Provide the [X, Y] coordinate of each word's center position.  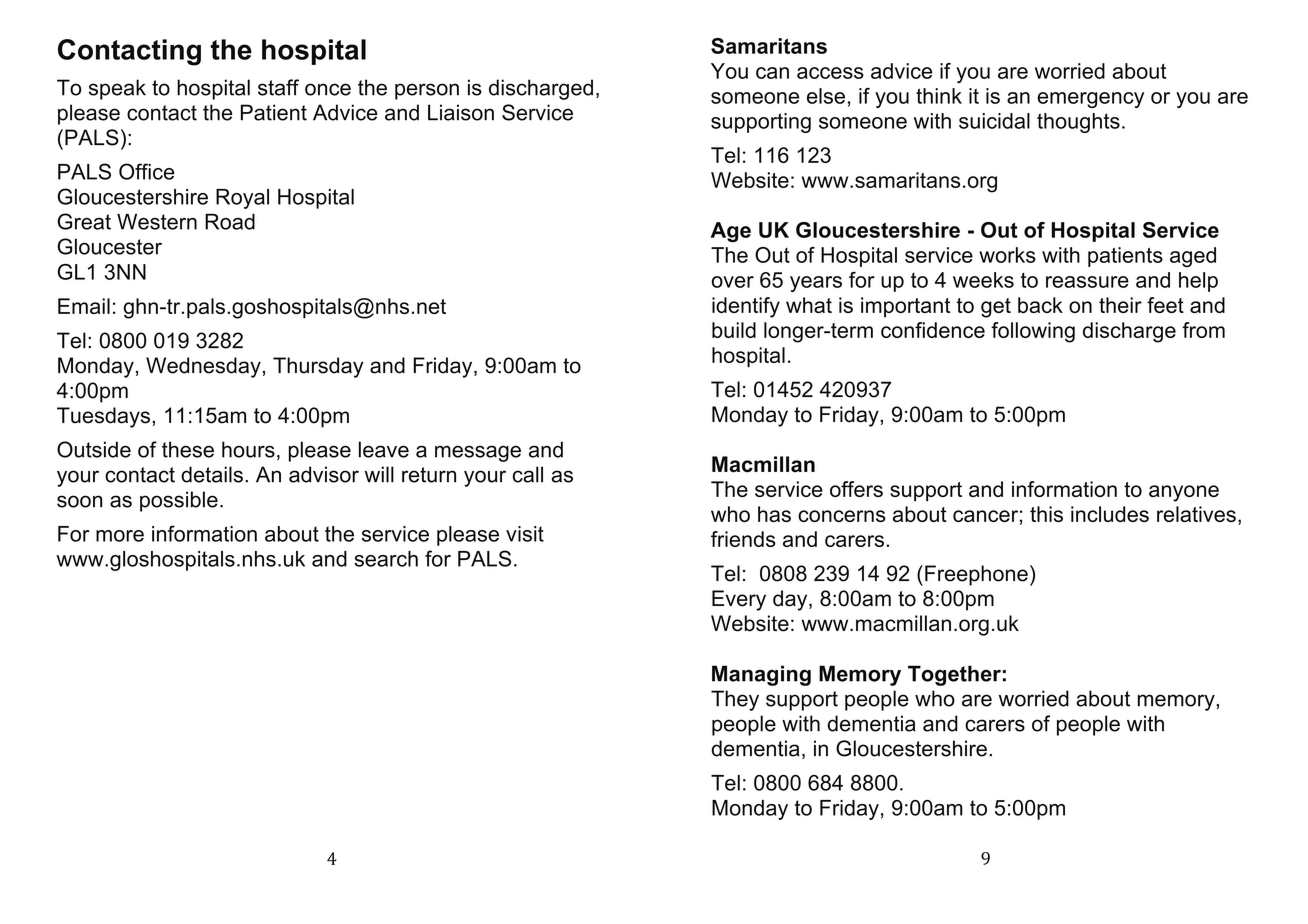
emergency [1090, 100]
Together [954, 675]
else [826, 96]
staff [278, 87]
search [386, 559]
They [735, 700]
